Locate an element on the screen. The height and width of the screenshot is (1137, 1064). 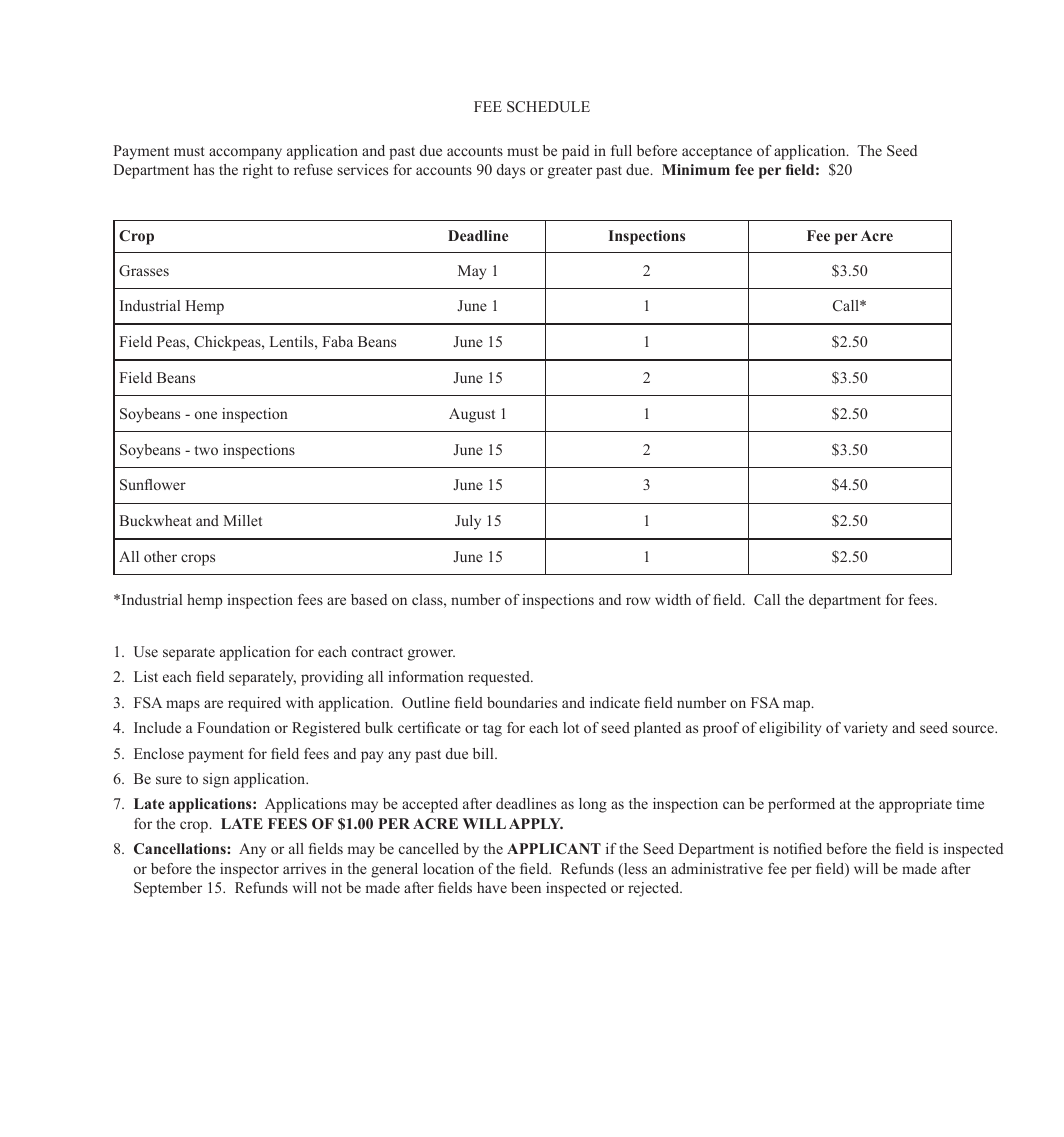
one is located at coordinates (206, 415).
